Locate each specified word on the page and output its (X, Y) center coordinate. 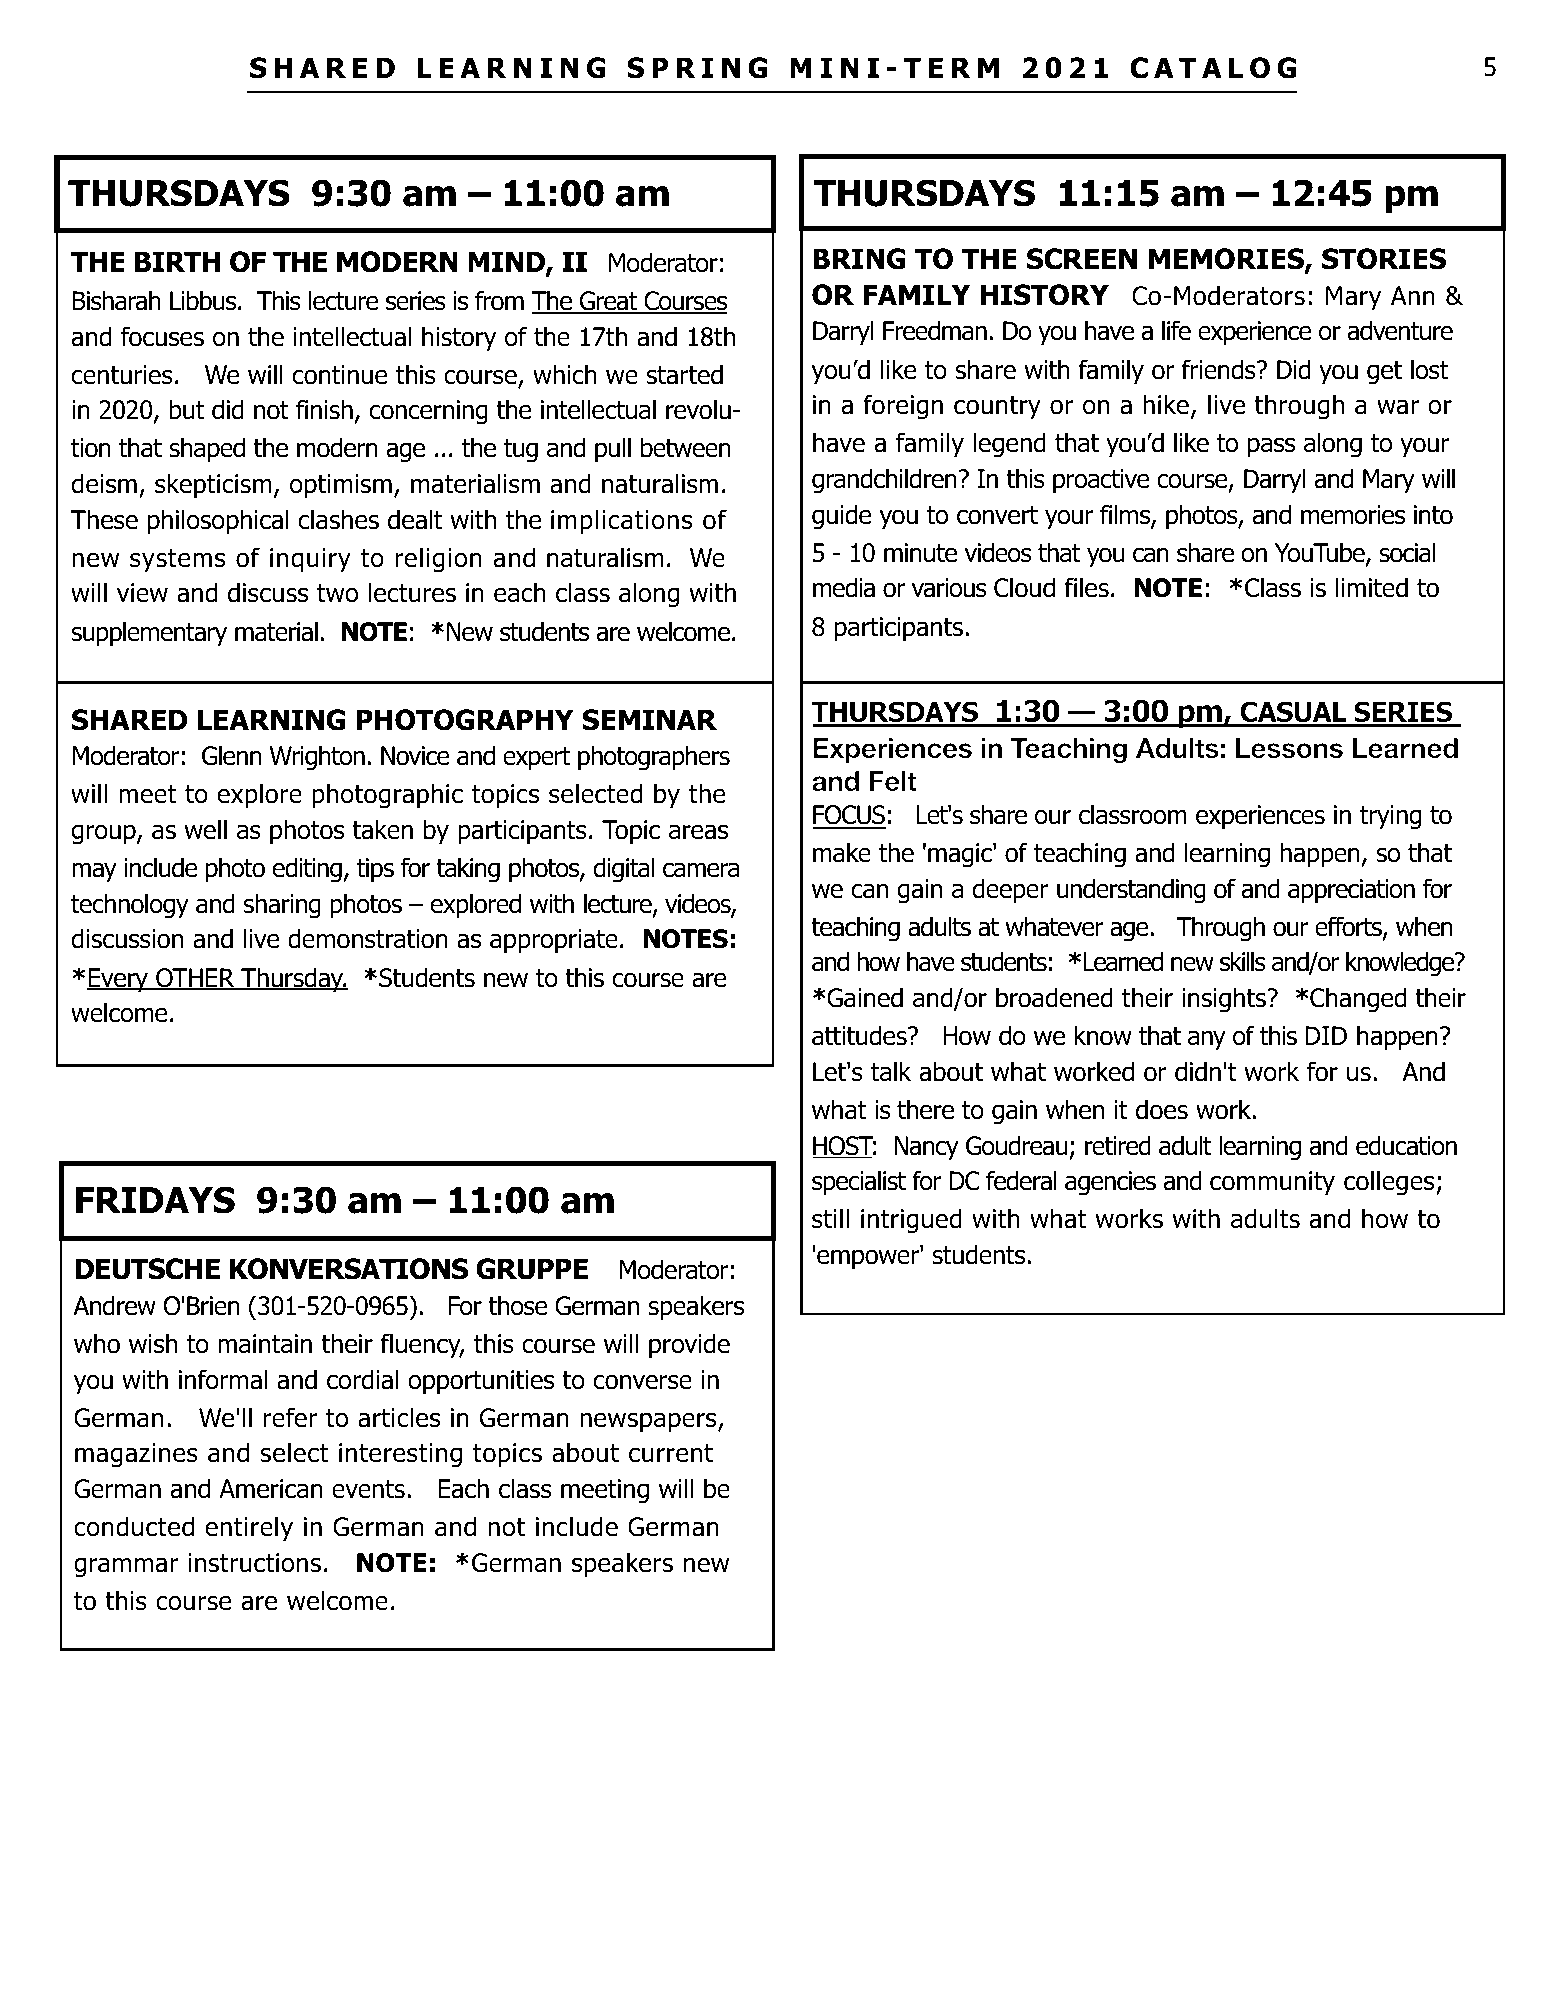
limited (1372, 587)
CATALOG (1213, 68)
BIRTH (177, 261)
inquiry (310, 560)
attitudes (860, 1035)
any (1207, 1040)
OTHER (195, 979)
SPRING (697, 68)
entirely (249, 1528)
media (844, 587)
